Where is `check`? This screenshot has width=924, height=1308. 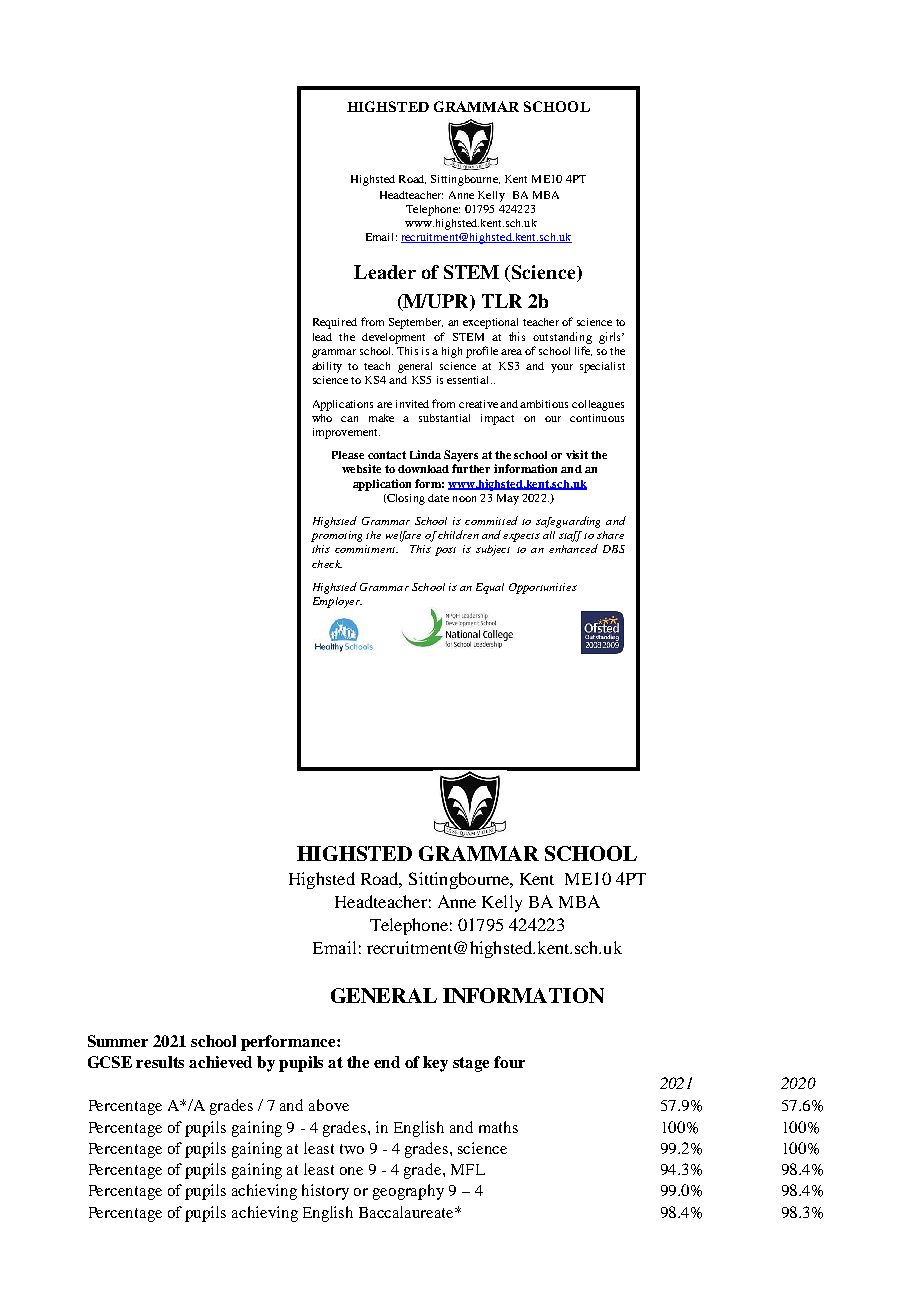 check is located at coordinates (327, 564).
